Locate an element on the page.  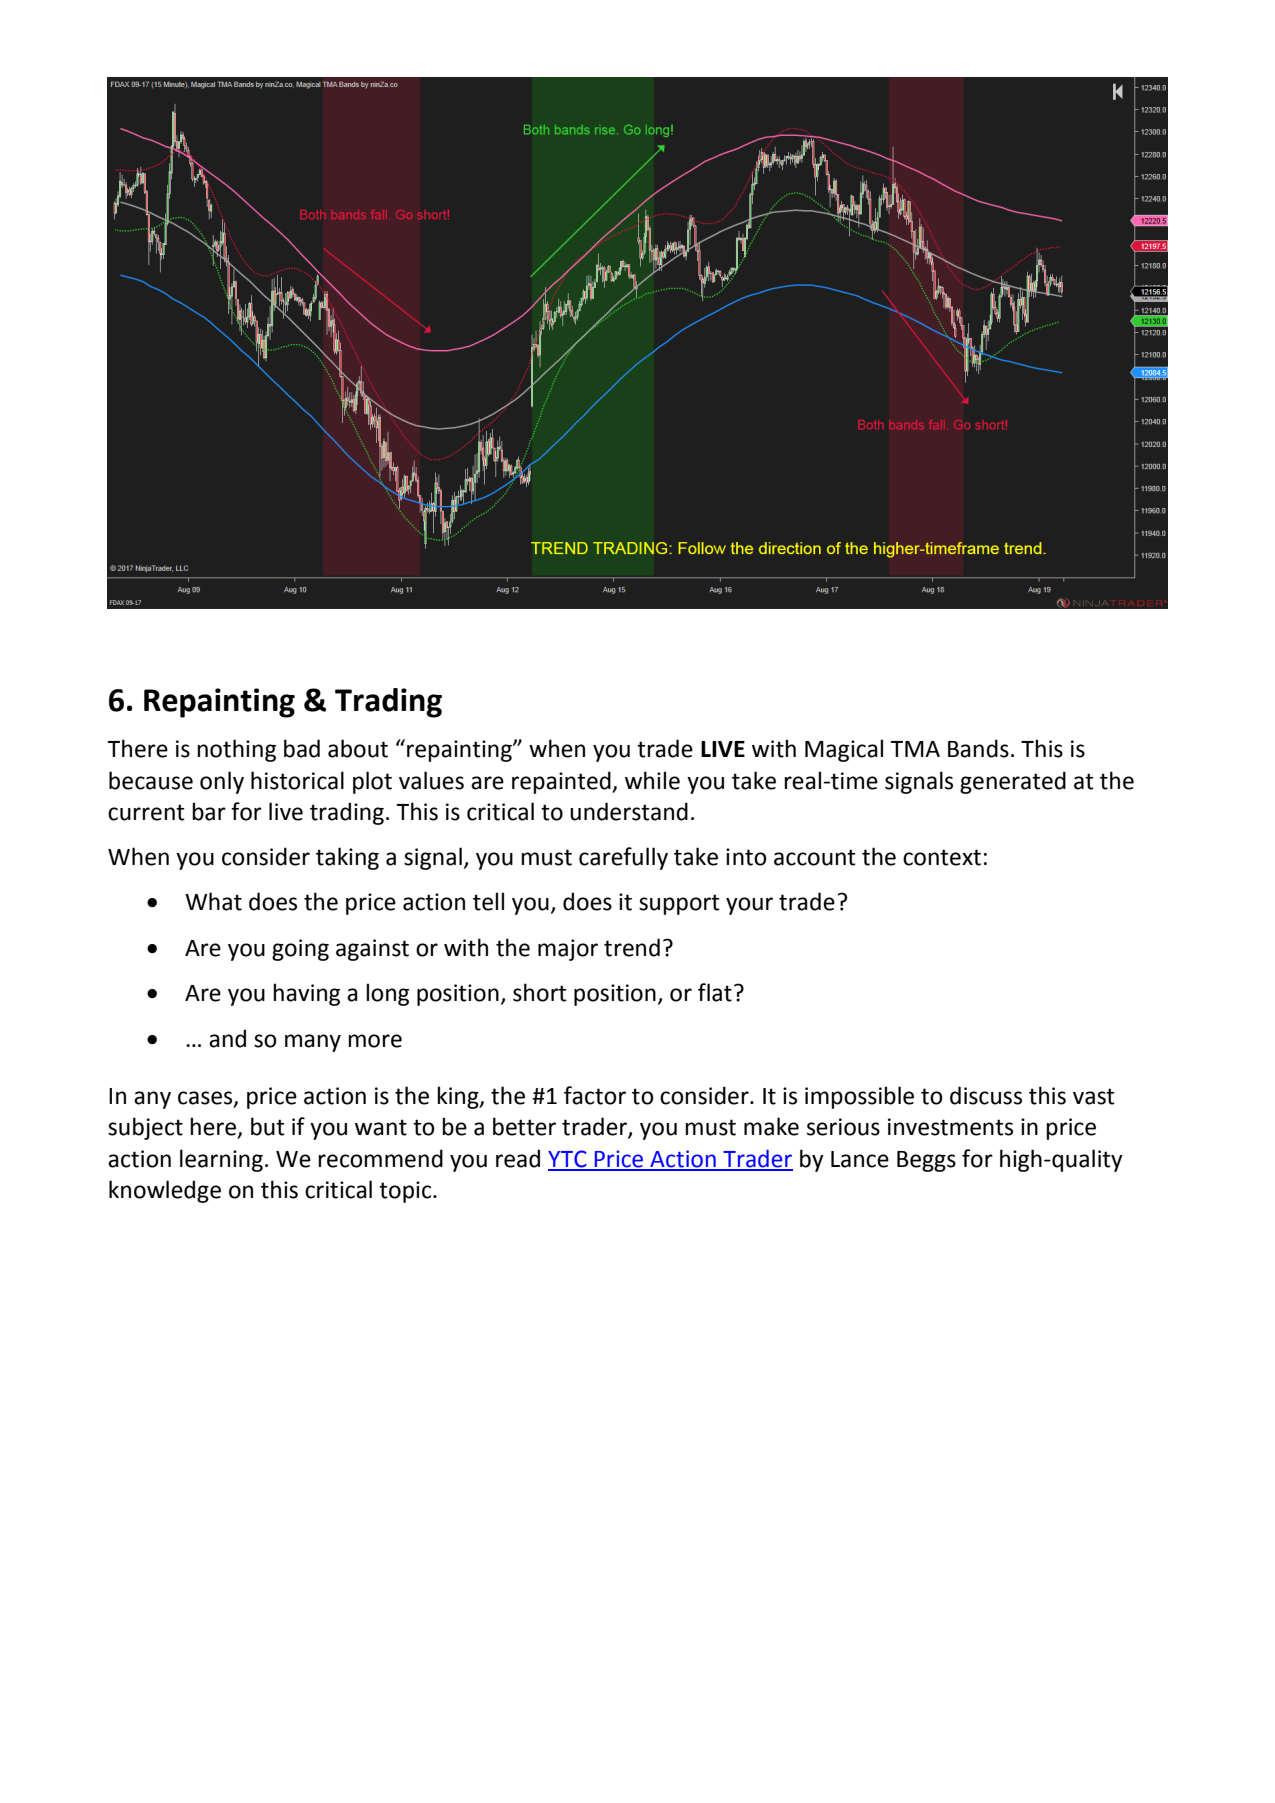
trend is located at coordinates (632, 947).
